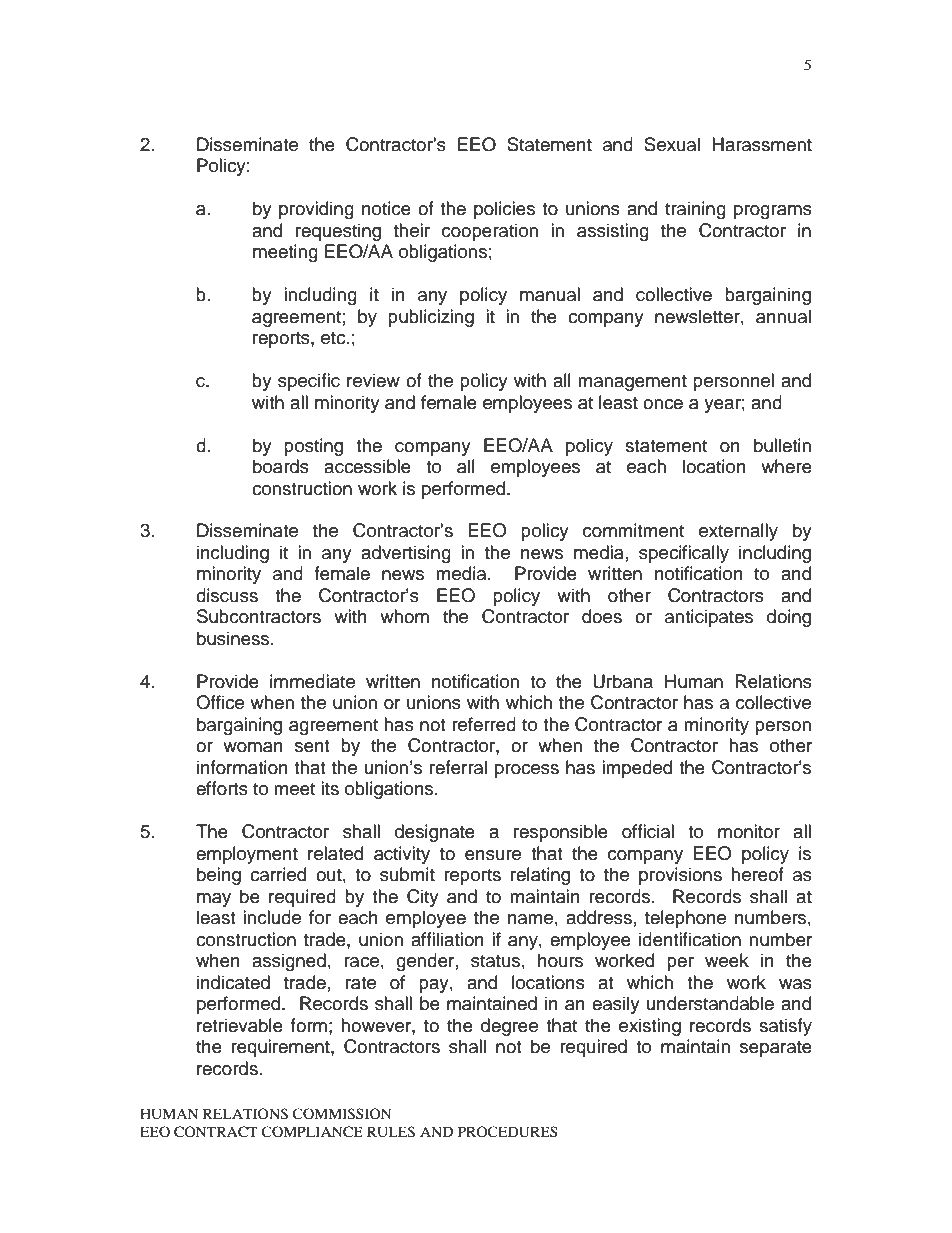 Image resolution: width=952 pixels, height=1233 pixels. I want to click on policies, so click(504, 210).
